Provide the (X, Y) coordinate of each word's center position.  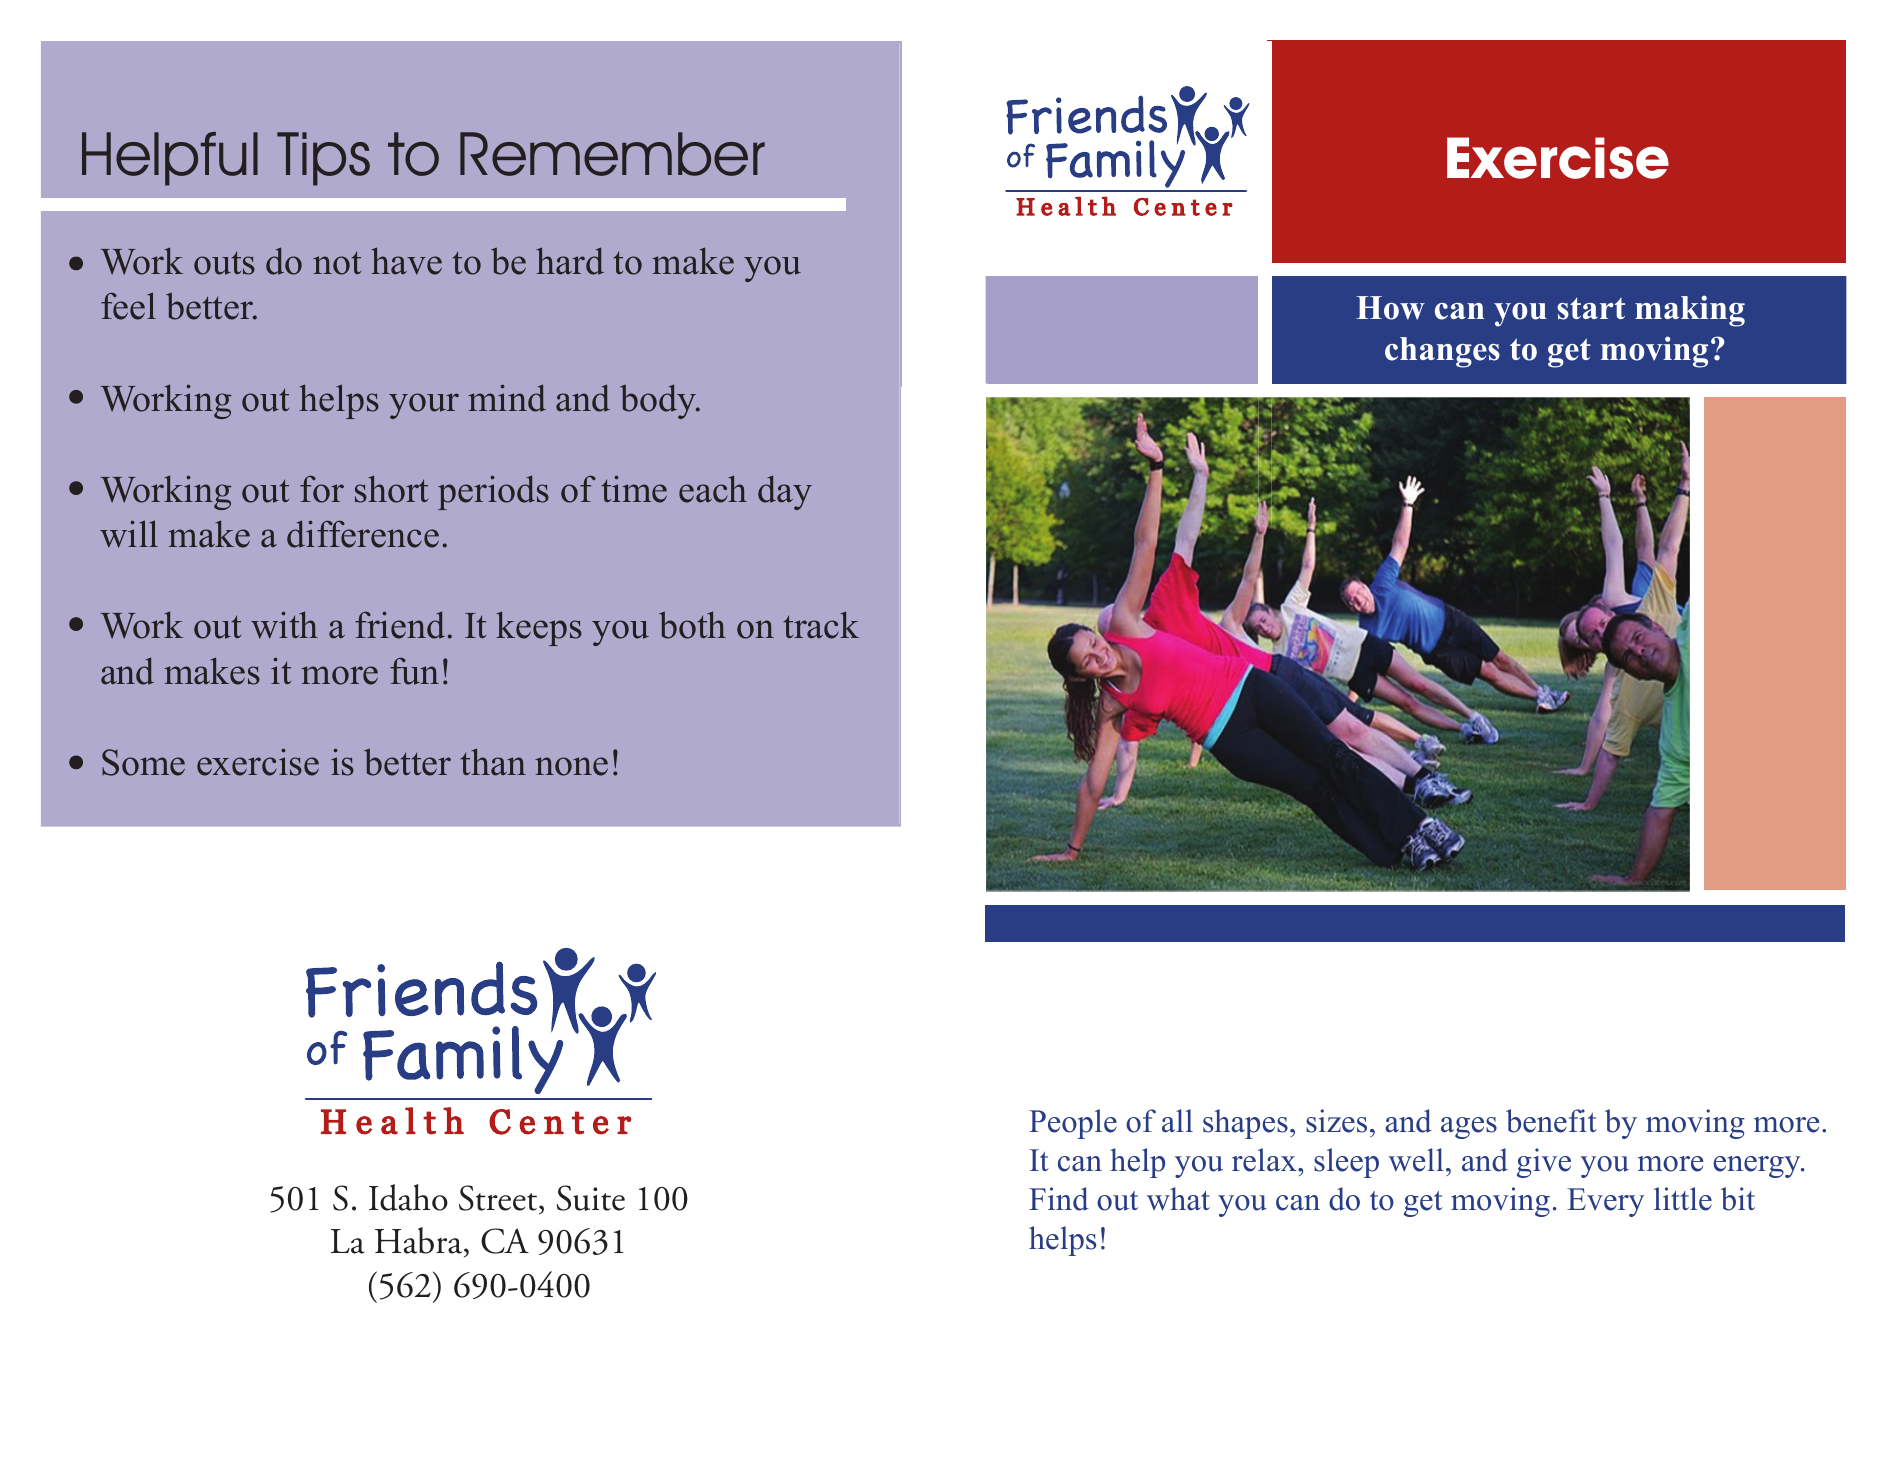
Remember (612, 154)
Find (1059, 1199)
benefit (1551, 1121)
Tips (323, 159)
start (1591, 308)
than (493, 762)
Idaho (408, 1197)
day (785, 492)
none (571, 766)
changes (1442, 352)
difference (363, 534)
